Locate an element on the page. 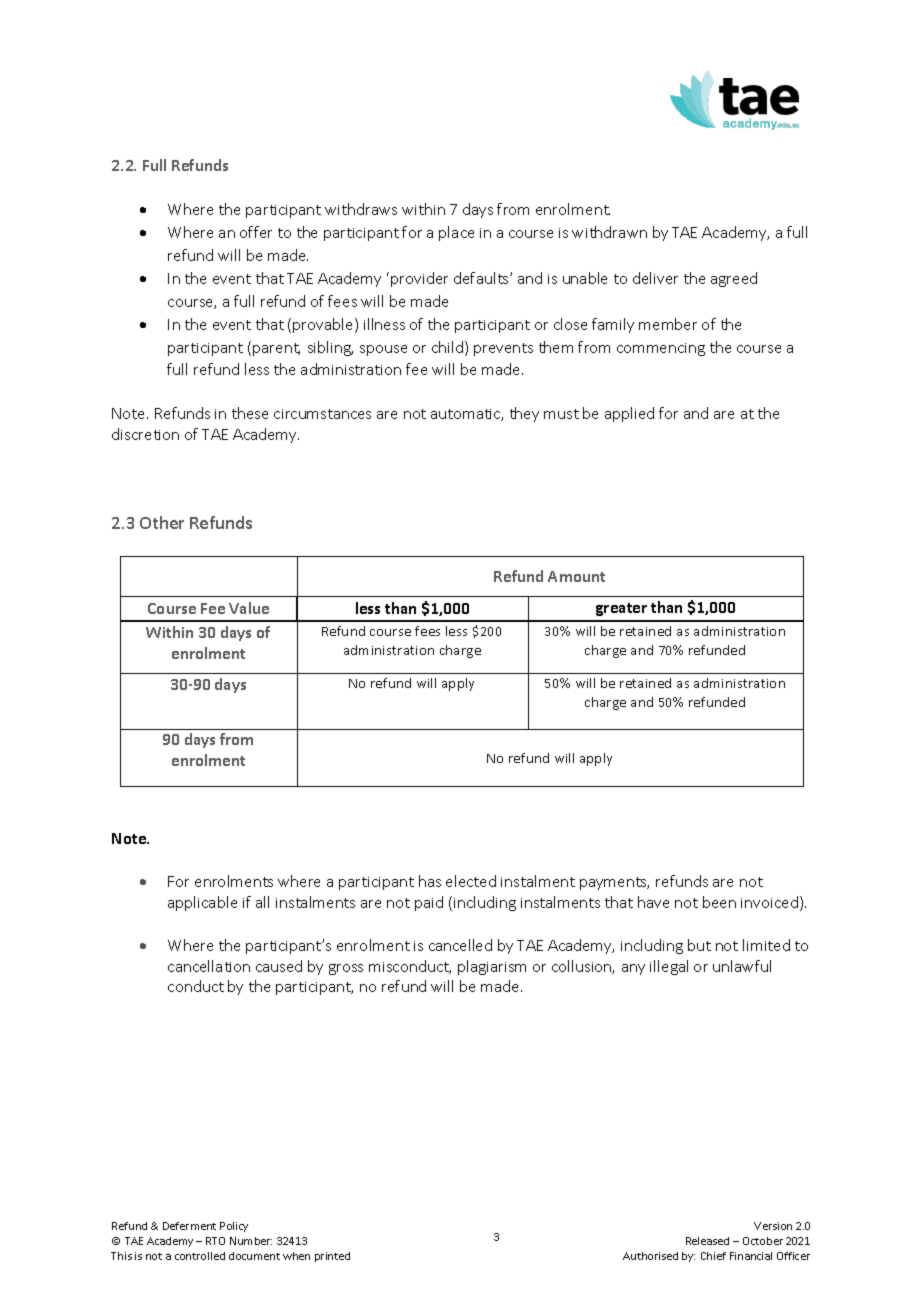 Image resolution: width=924 pixels, height=1309 pixels. agreed is located at coordinates (734, 279).
